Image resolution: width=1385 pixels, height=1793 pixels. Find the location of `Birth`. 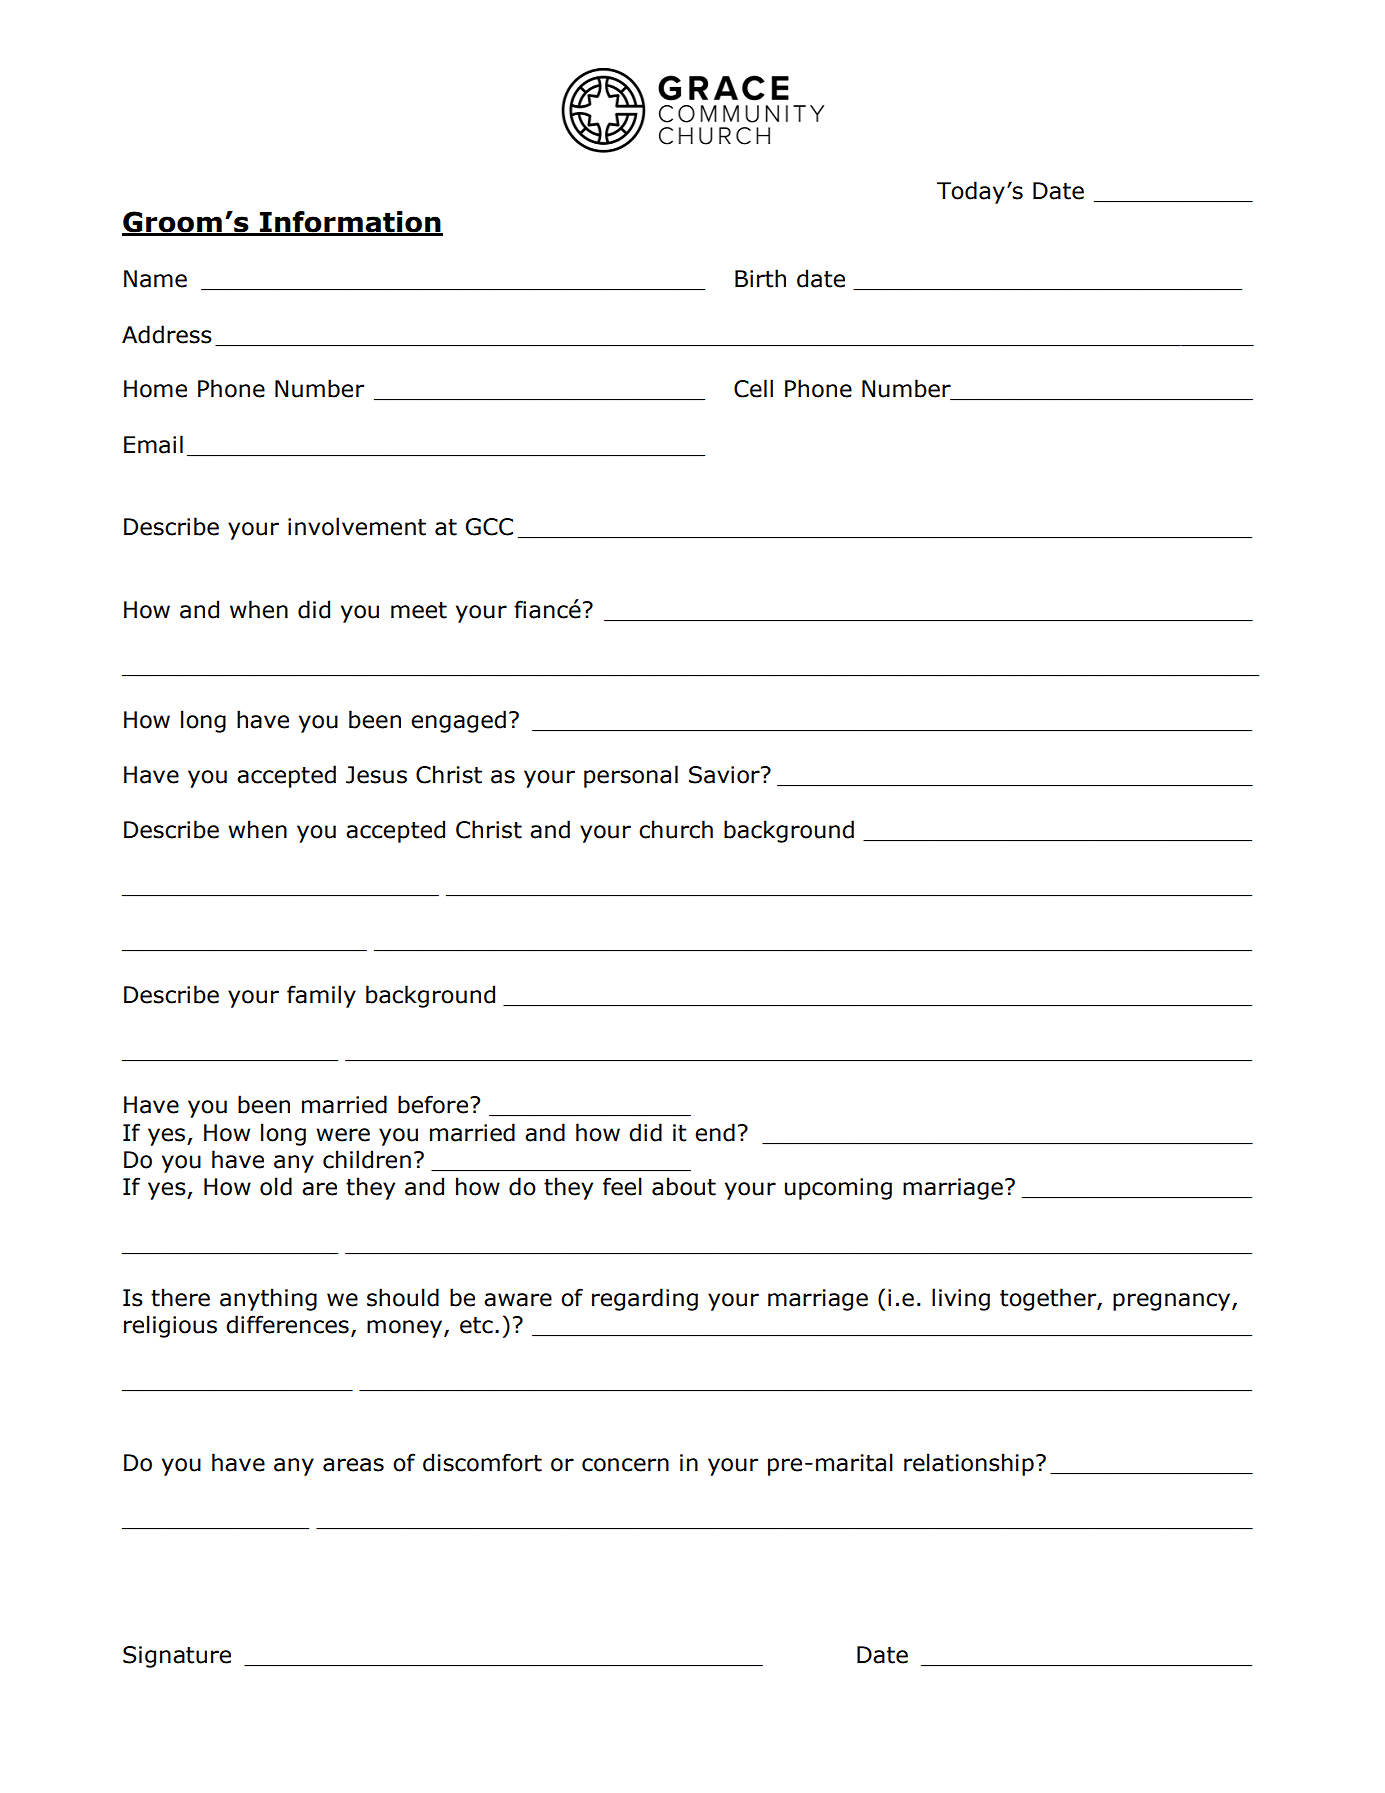

Birth is located at coordinates (760, 278).
